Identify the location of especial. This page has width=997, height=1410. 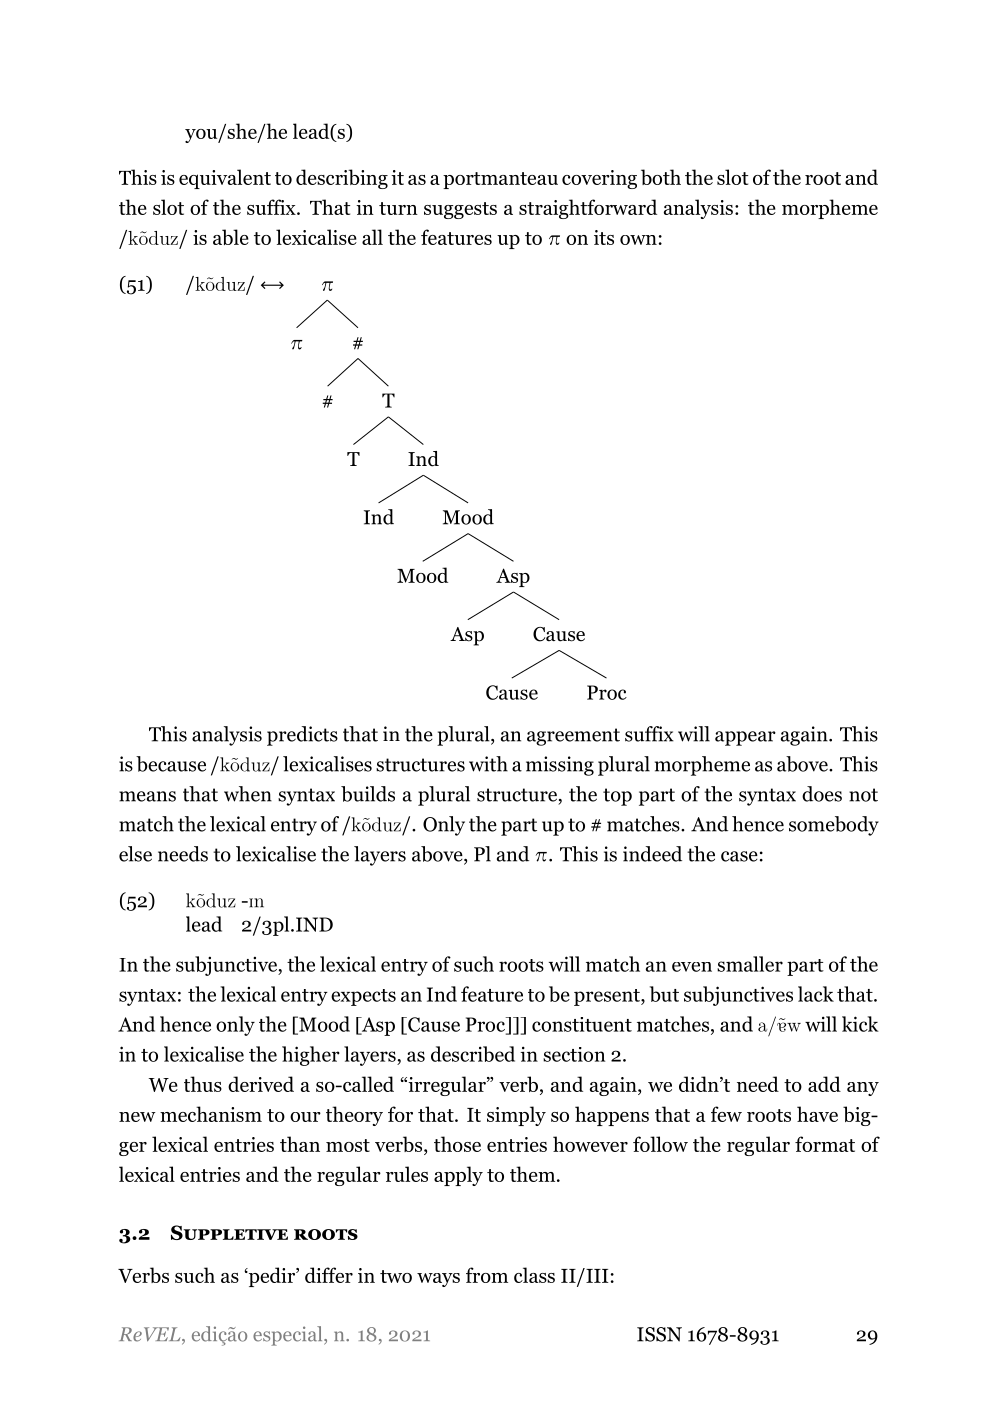
(289, 1336).
